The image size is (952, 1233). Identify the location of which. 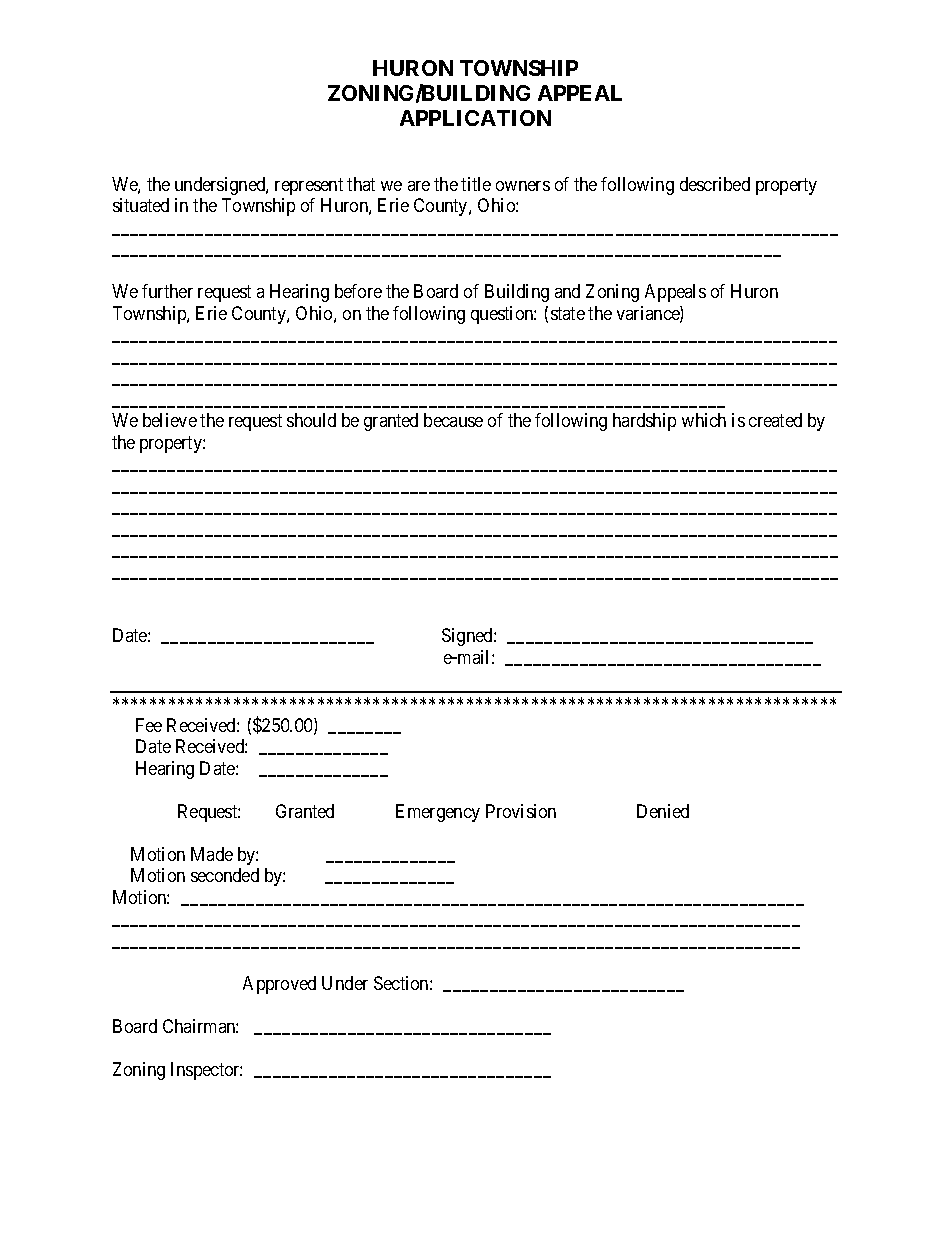
(704, 420).
